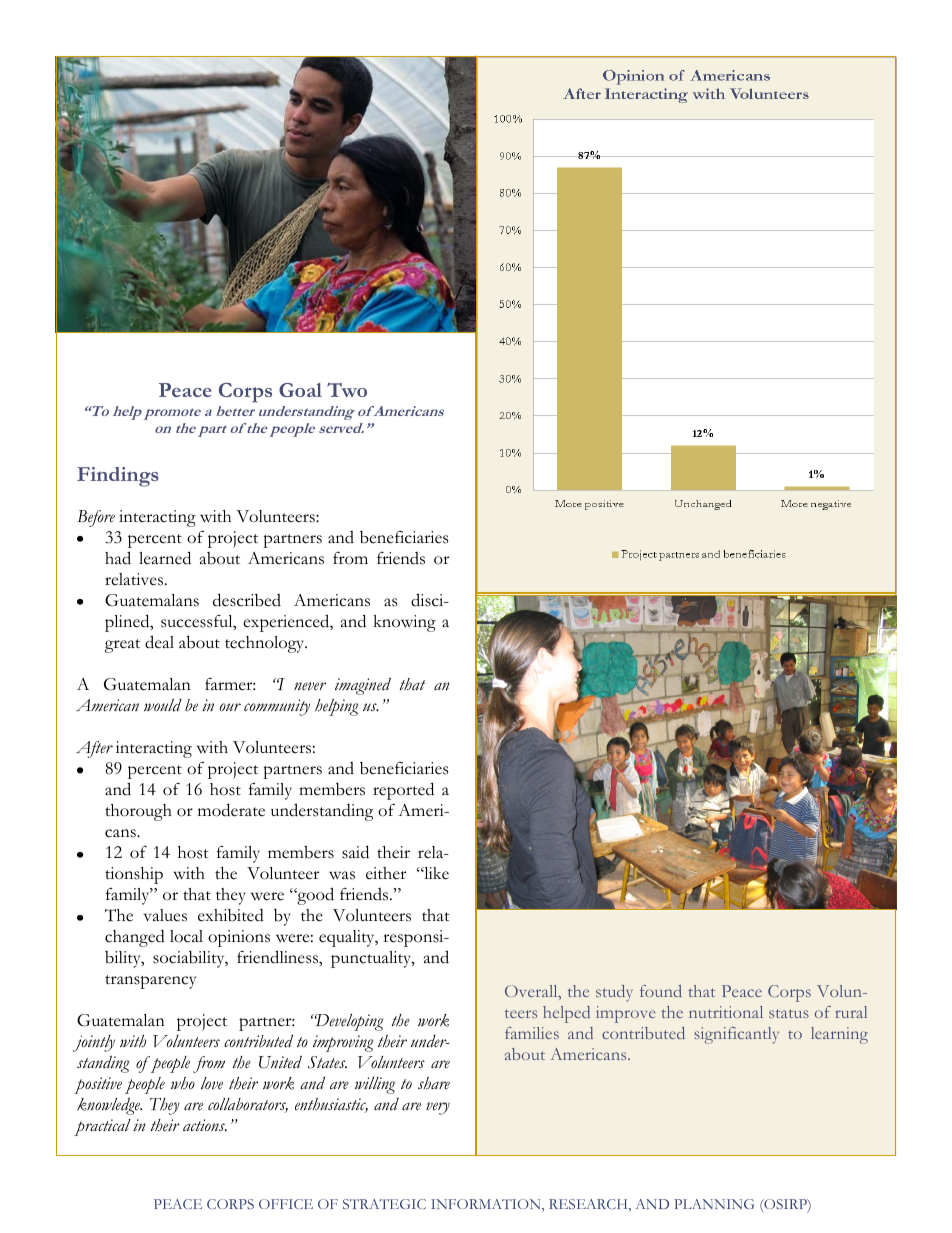 Image resolution: width=952 pixels, height=1233 pixels. What do you see at coordinates (186, 936) in the page?
I see `local` at bounding box center [186, 936].
